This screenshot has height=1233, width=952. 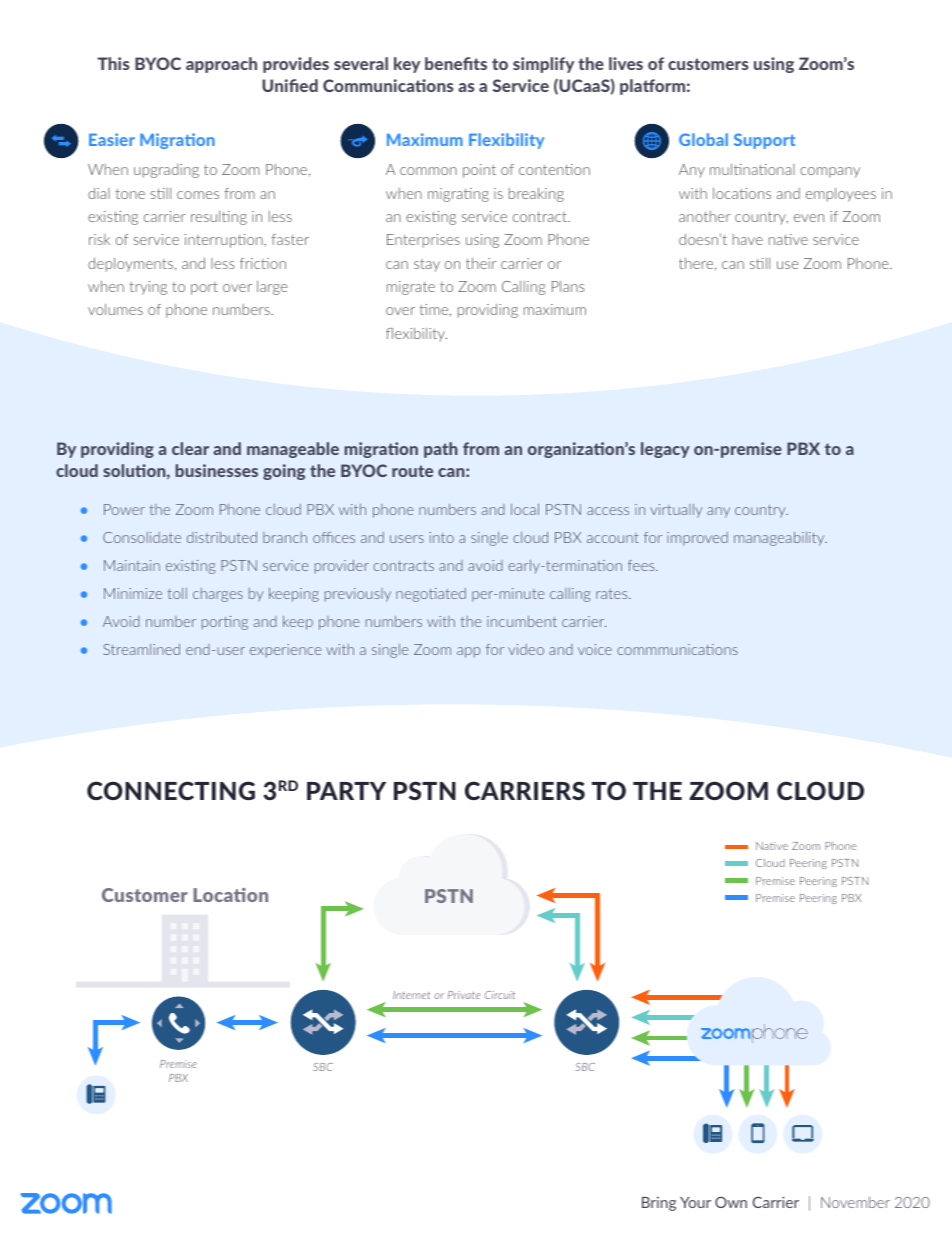 I want to click on Circuit, so click(x=500, y=995).
